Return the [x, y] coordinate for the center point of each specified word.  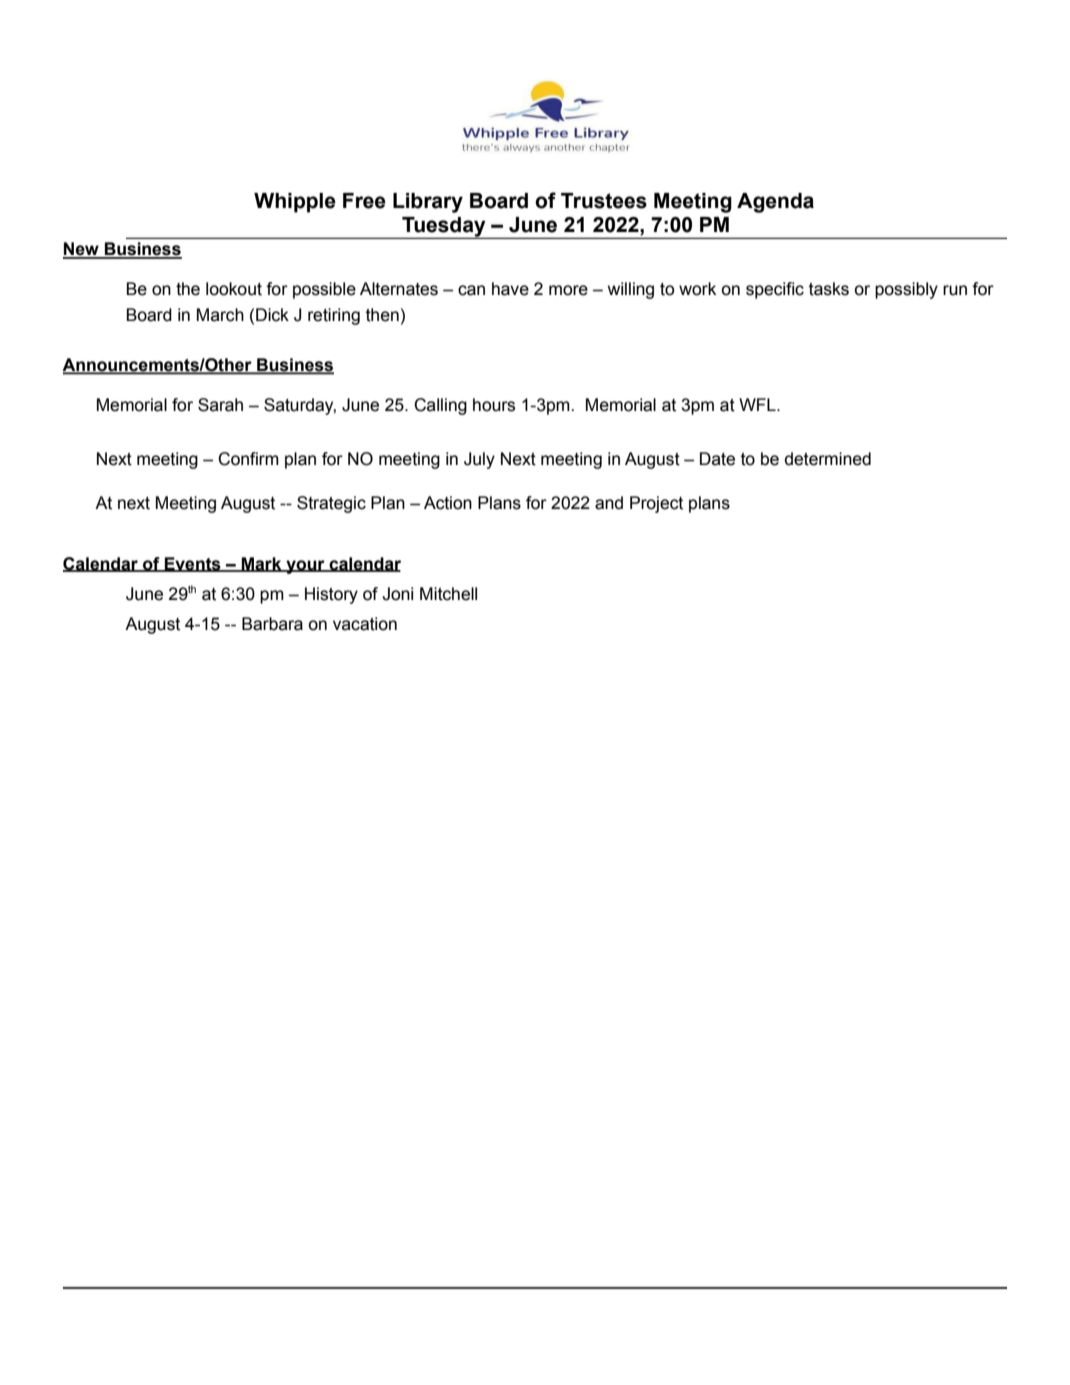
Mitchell [448, 594]
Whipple [295, 203]
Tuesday [444, 228]
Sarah [220, 405]
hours [494, 405]
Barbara [272, 624]
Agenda [775, 203]
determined [828, 459]
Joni [397, 594]
